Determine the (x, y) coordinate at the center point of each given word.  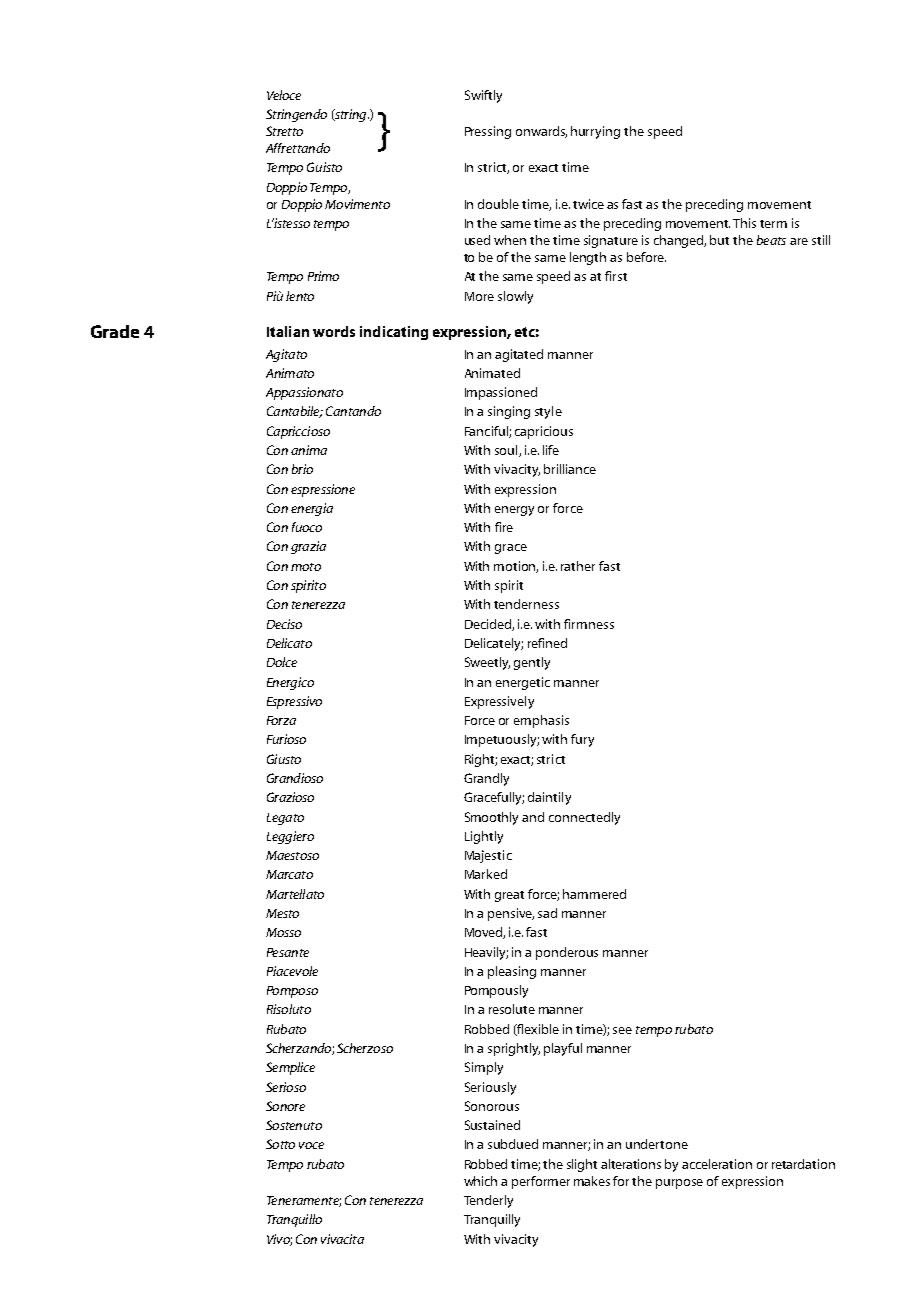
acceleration (717, 1164)
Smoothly (491, 818)
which (480, 1181)
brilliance (570, 469)
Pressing (488, 132)
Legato (285, 819)
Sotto (280, 1144)
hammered (594, 894)
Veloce (284, 95)
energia (312, 509)
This (744, 223)
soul (507, 451)
